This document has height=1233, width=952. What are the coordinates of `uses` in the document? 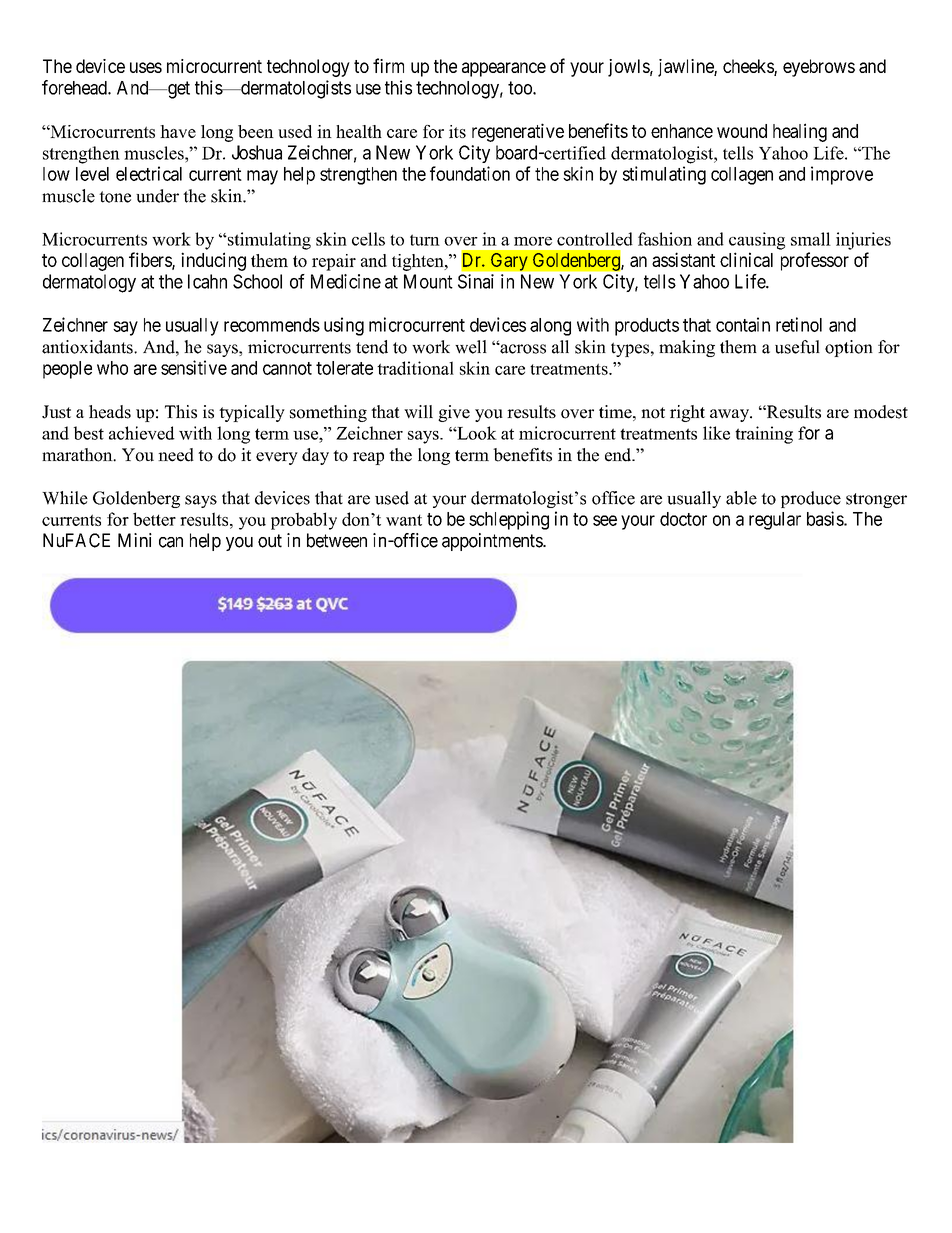 It's located at (146, 67).
